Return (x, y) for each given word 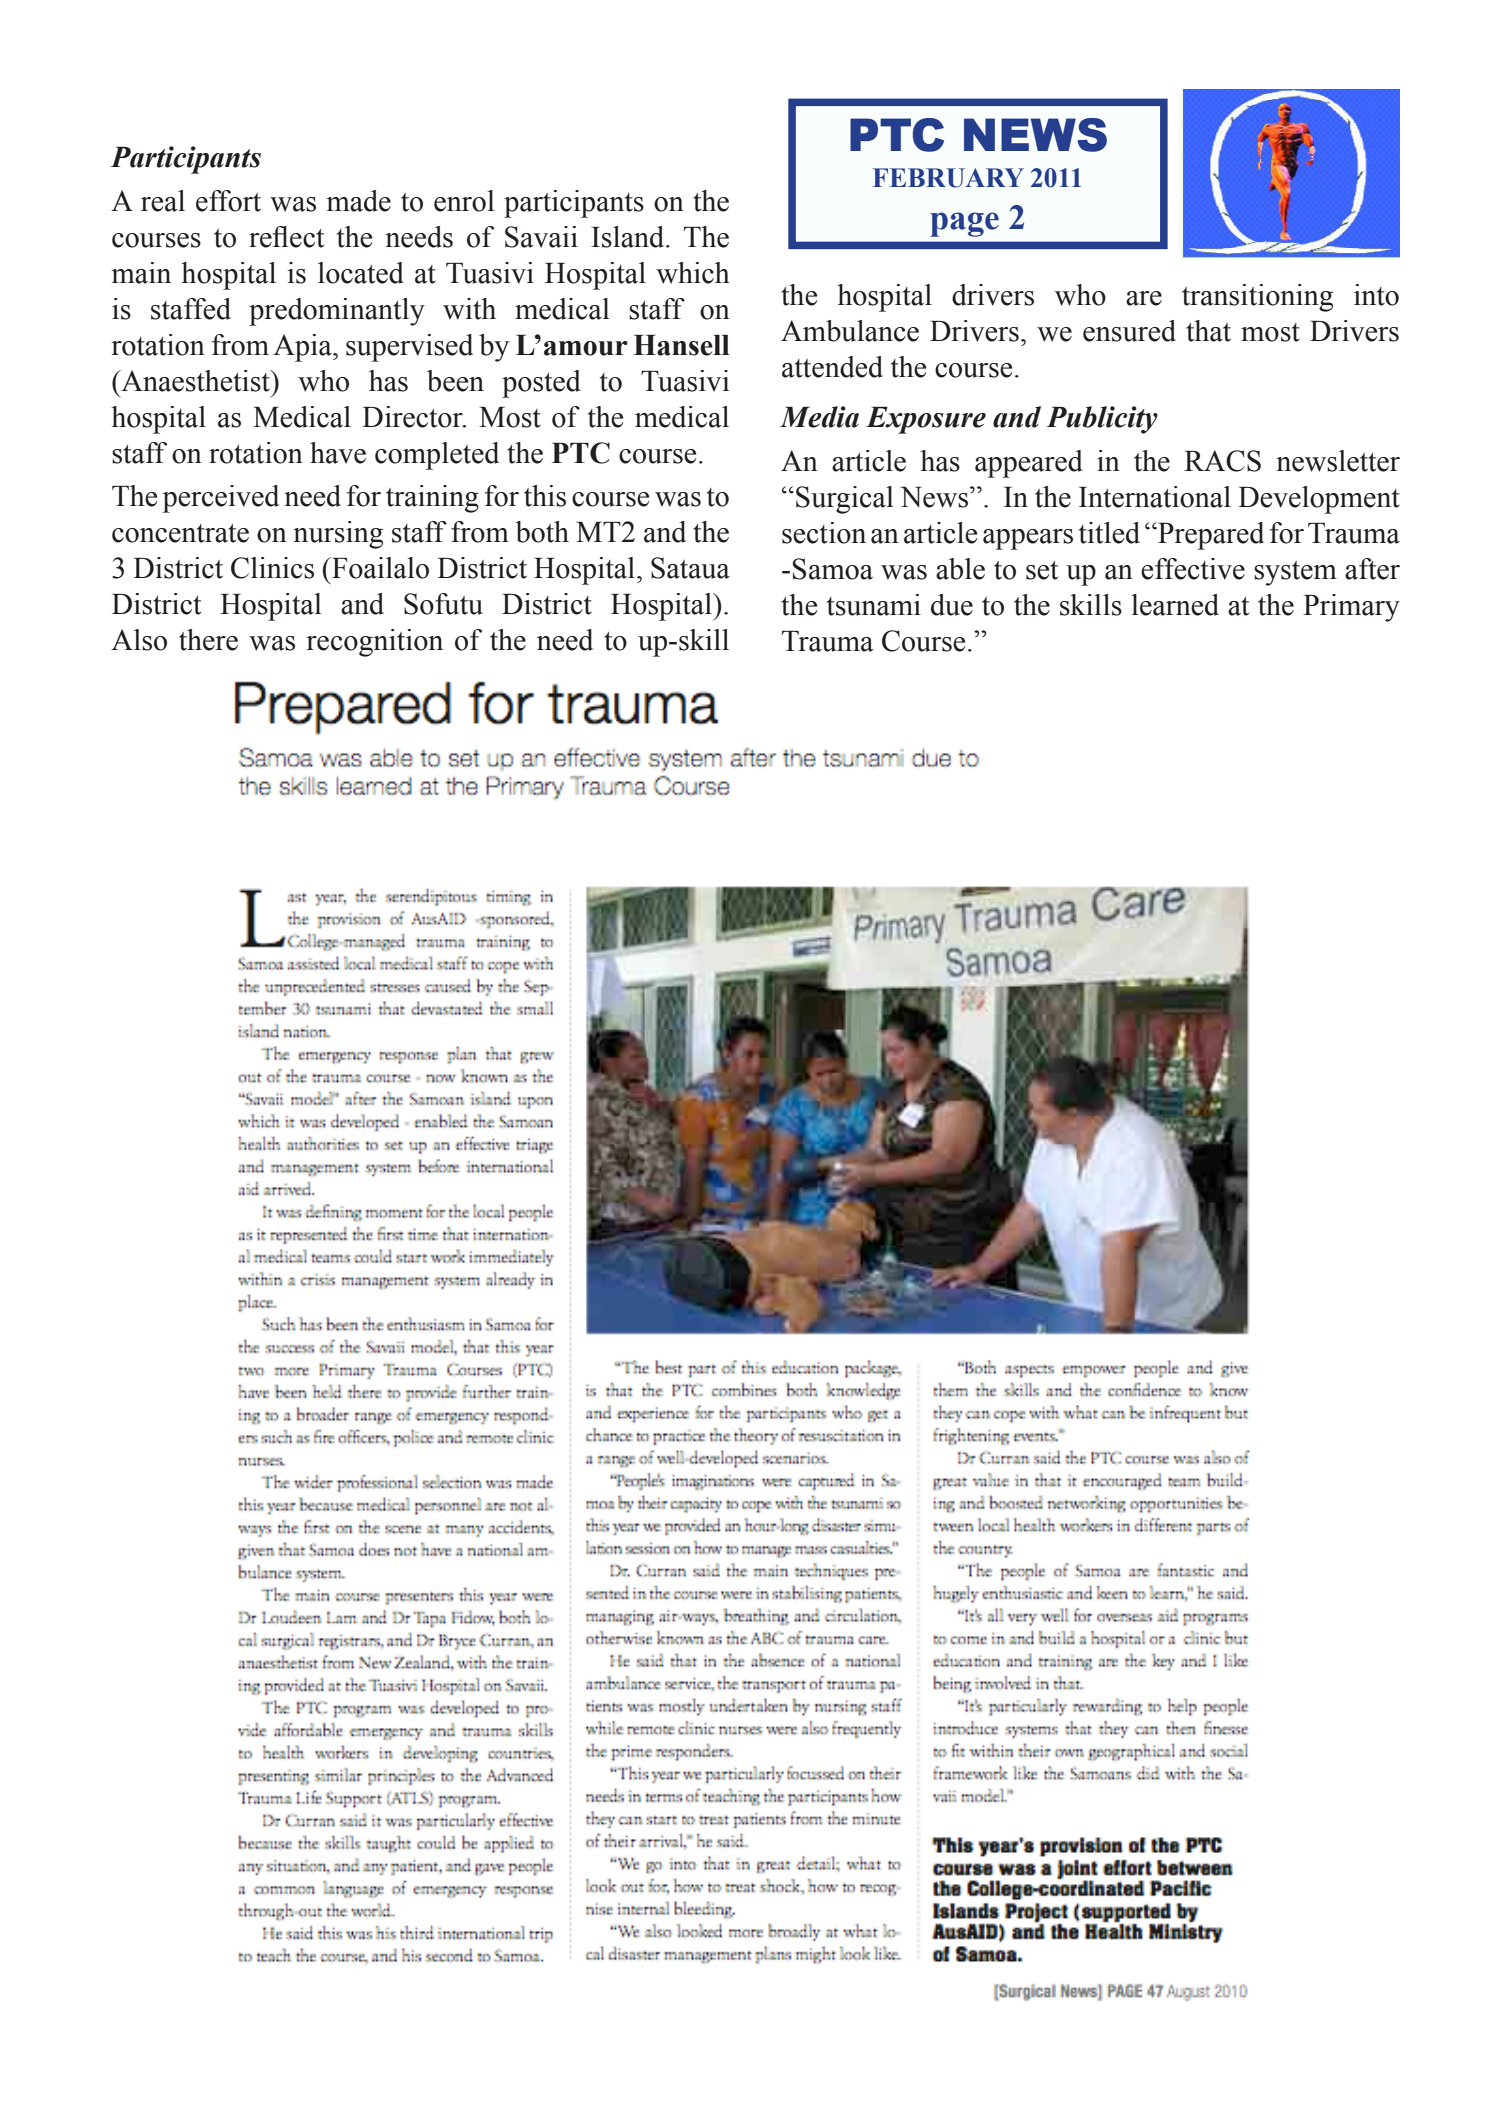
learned (1175, 605)
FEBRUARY (948, 178)
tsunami (874, 605)
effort (228, 201)
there (208, 640)
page (964, 224)
